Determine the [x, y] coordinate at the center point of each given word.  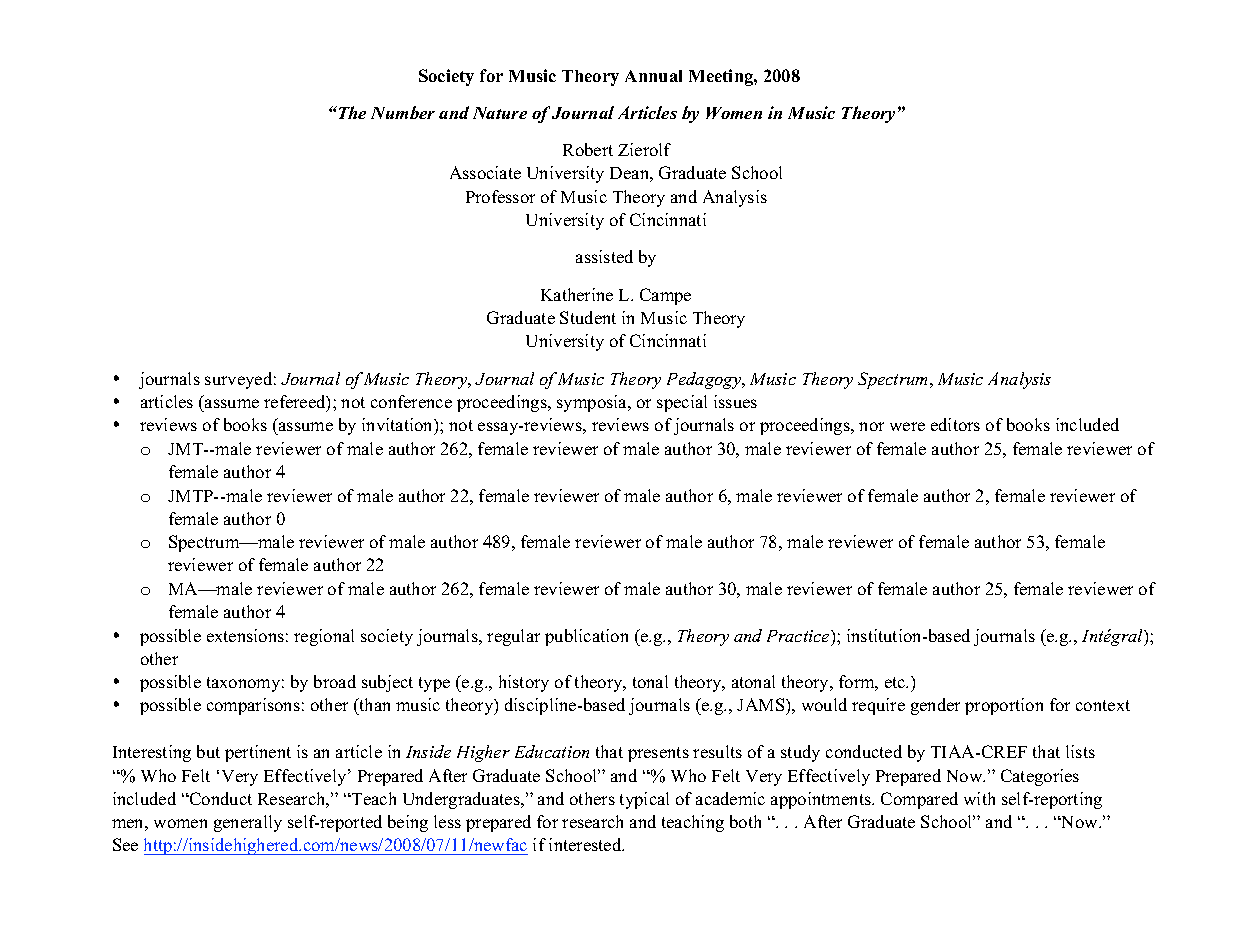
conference [411, 401]
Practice [799, 636]
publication [586, 637]
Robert [588, 149]
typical [644, 800]
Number [403, 112]
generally [248, 823]
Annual [653, 76]
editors [955, 424]
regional [324, 637]
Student [588, 317]
